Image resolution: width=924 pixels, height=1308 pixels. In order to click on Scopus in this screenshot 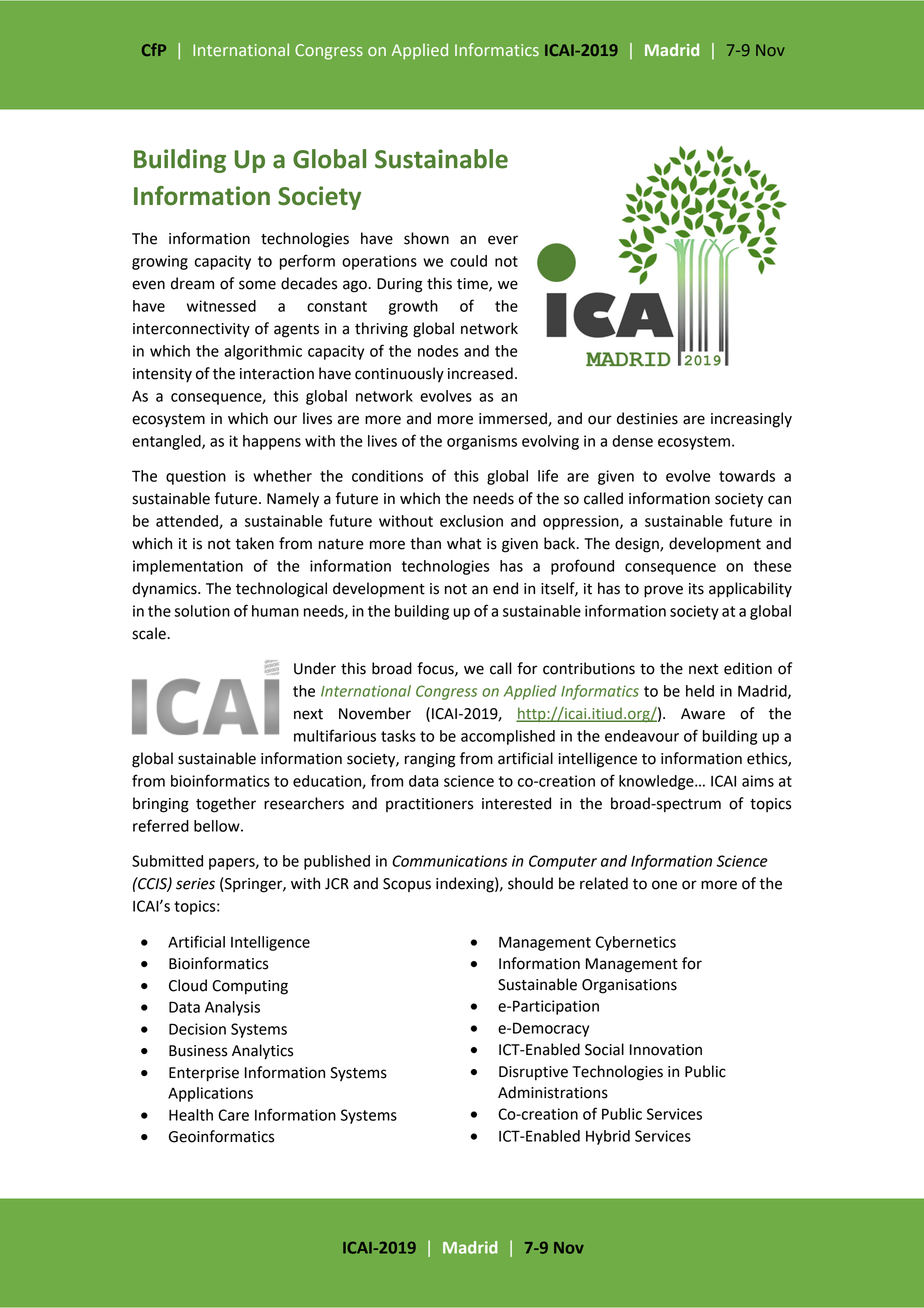, I will do `click(407, 885)`.
